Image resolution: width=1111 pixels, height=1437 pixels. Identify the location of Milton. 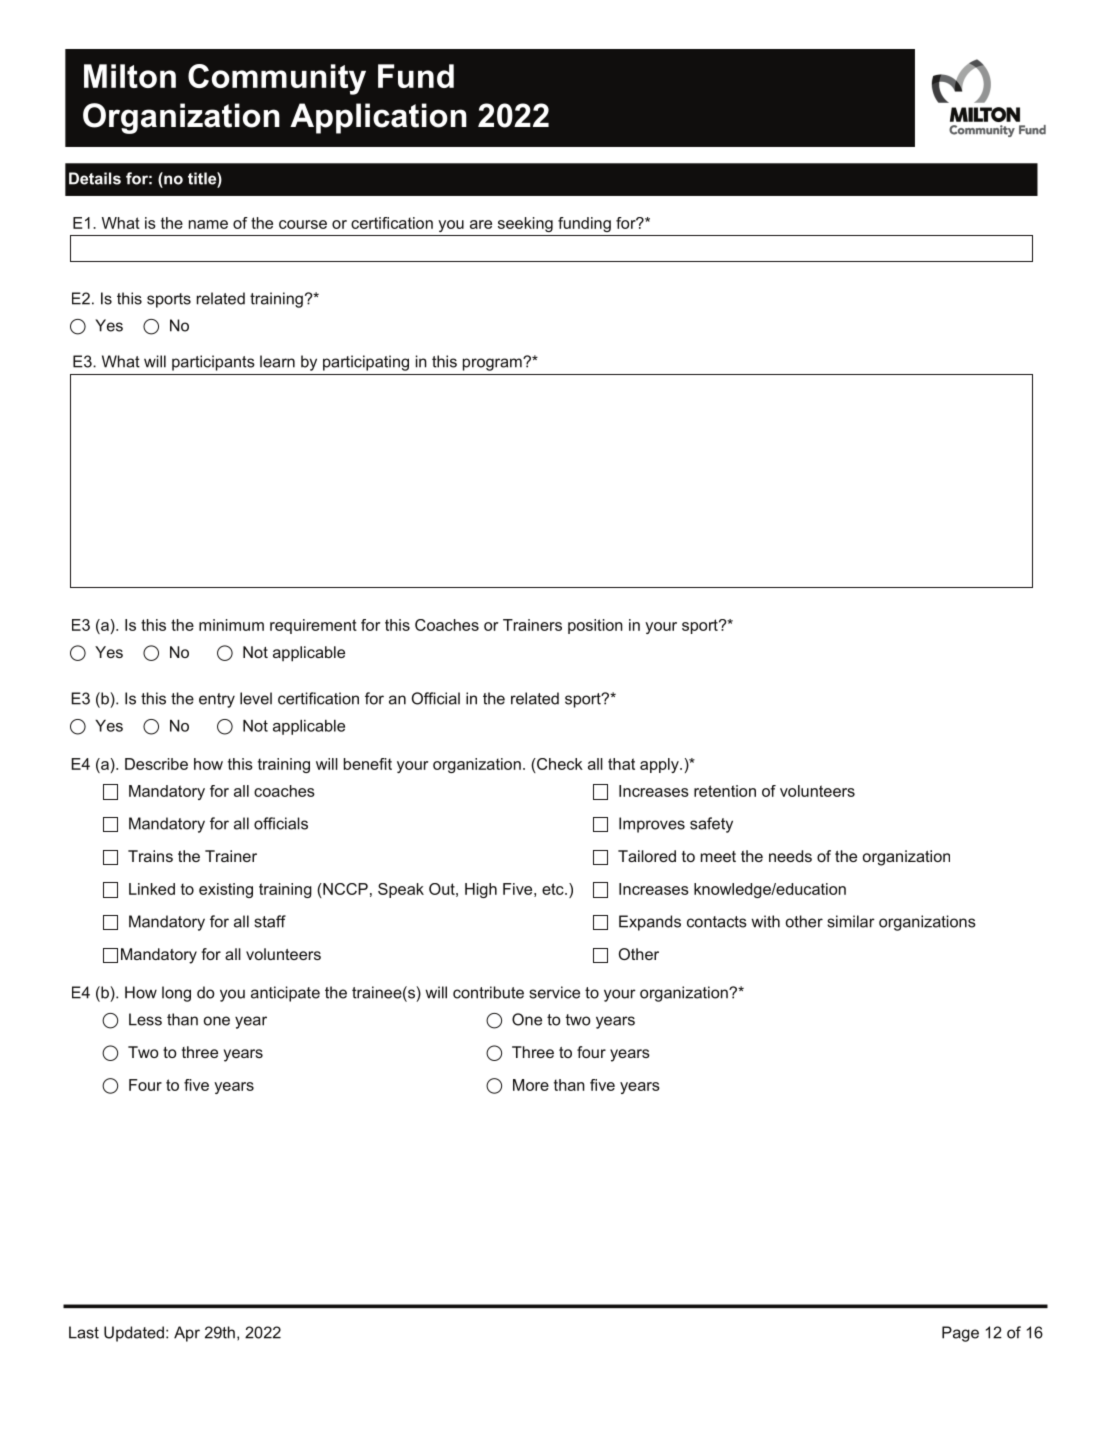
(130, 76).
